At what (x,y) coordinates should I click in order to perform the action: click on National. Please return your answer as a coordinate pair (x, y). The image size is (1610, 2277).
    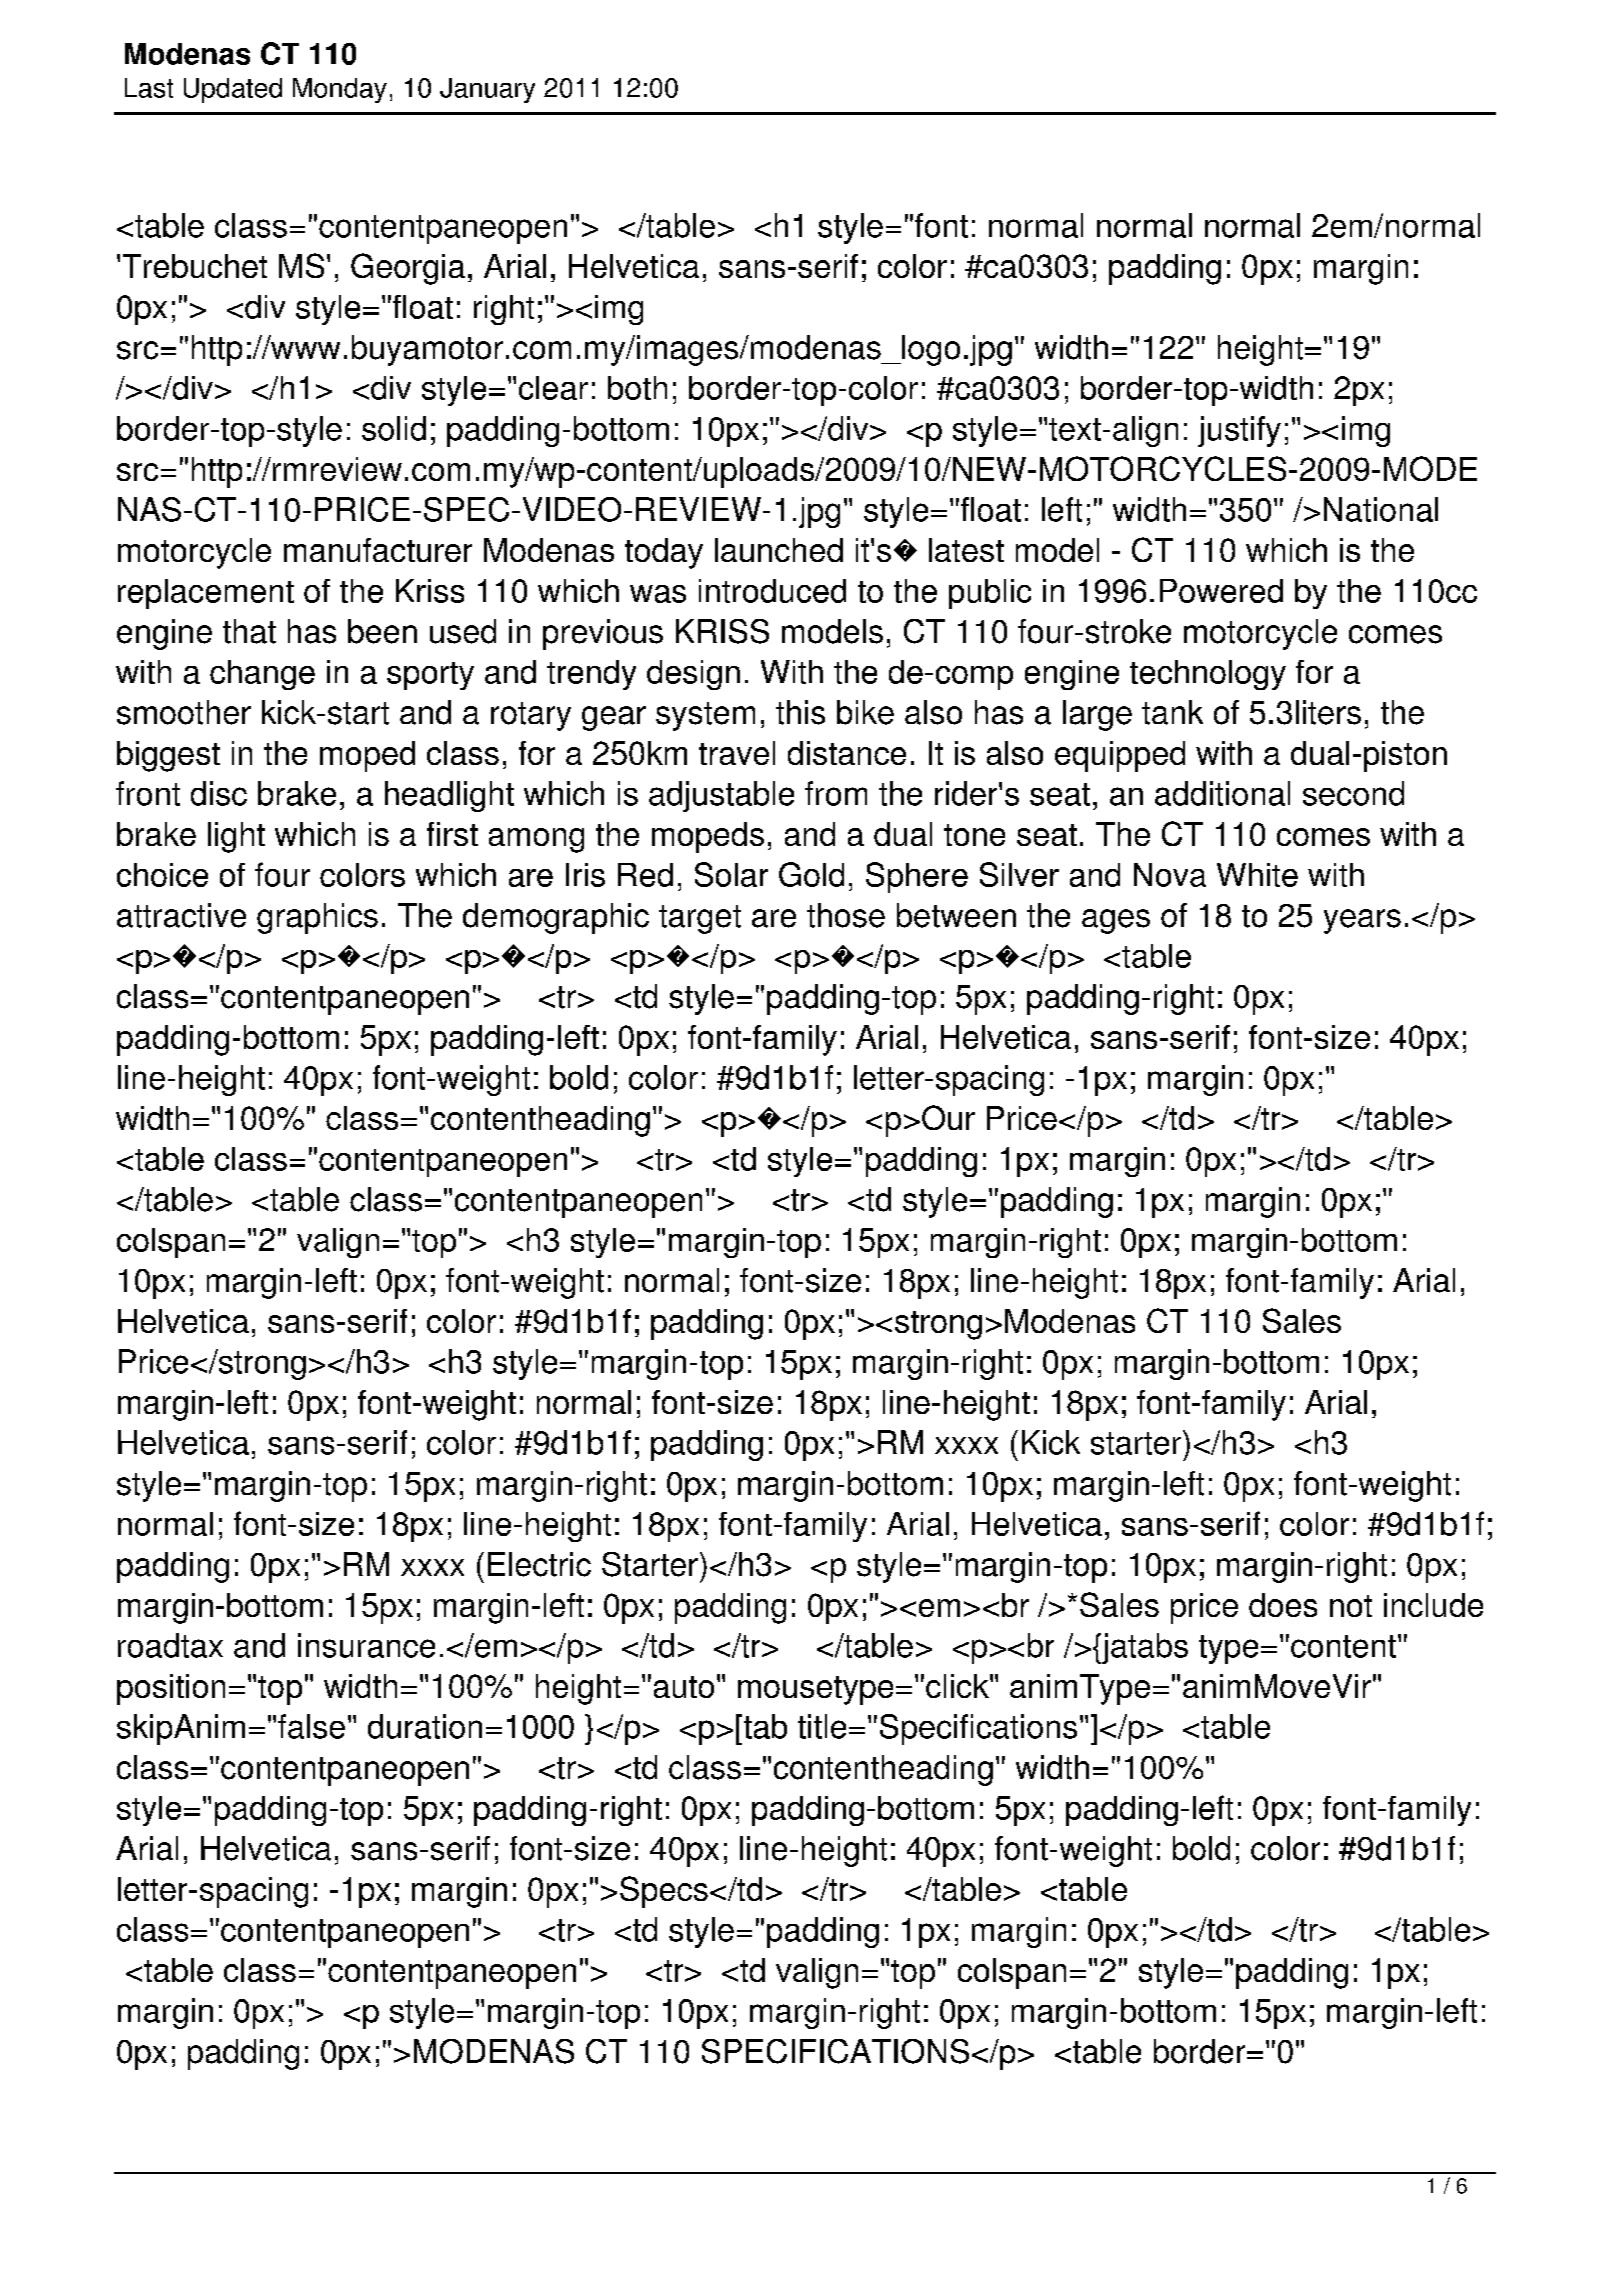
    Looking at the image, I should click on (1381, 509).
